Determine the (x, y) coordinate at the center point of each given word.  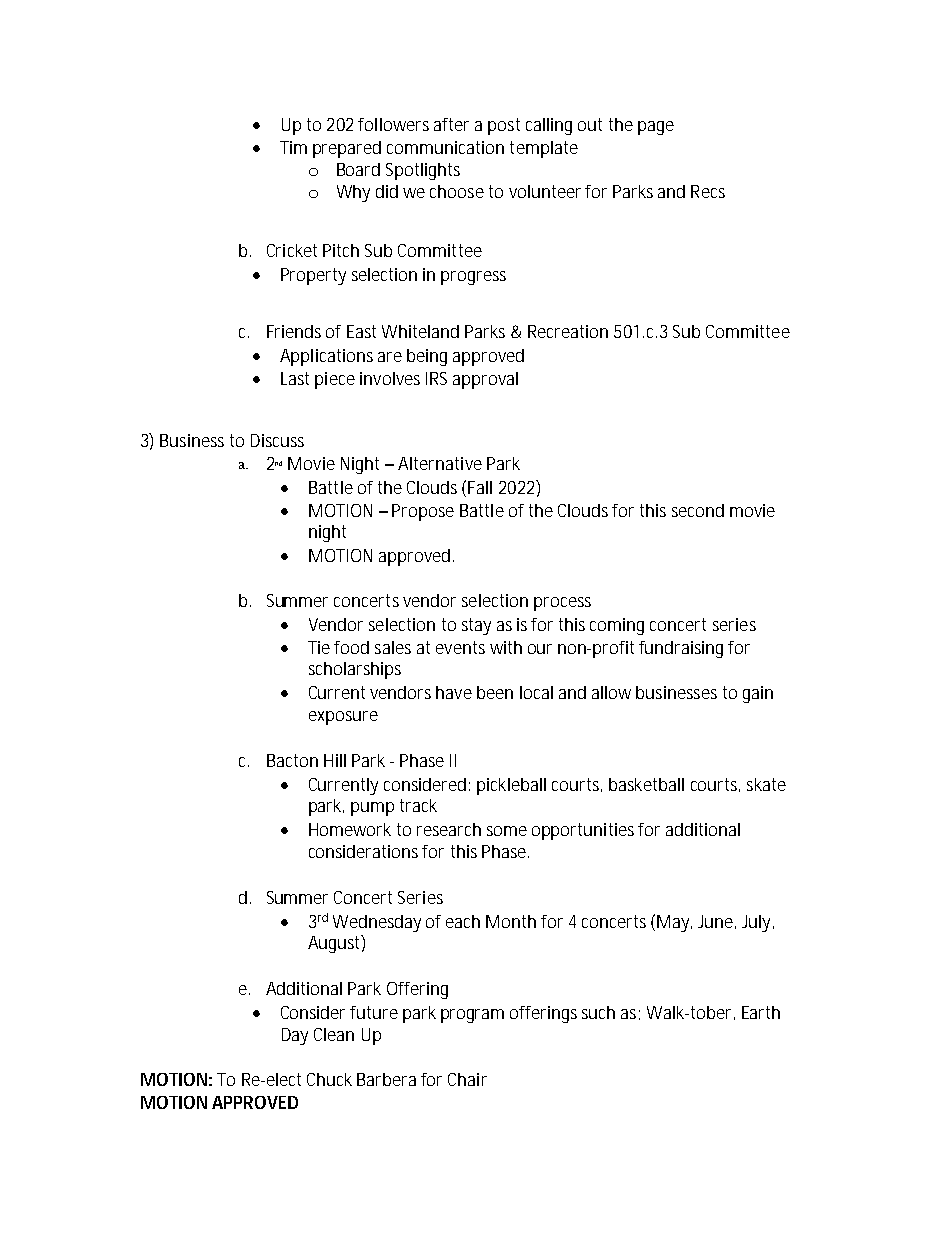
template (544, 149)
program (472, 1016)
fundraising (681, 649)
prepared (347, 149)
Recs (708, 191)
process (562, 604)
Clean (334, 1034)
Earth (761, 1012)
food (351, 647)
